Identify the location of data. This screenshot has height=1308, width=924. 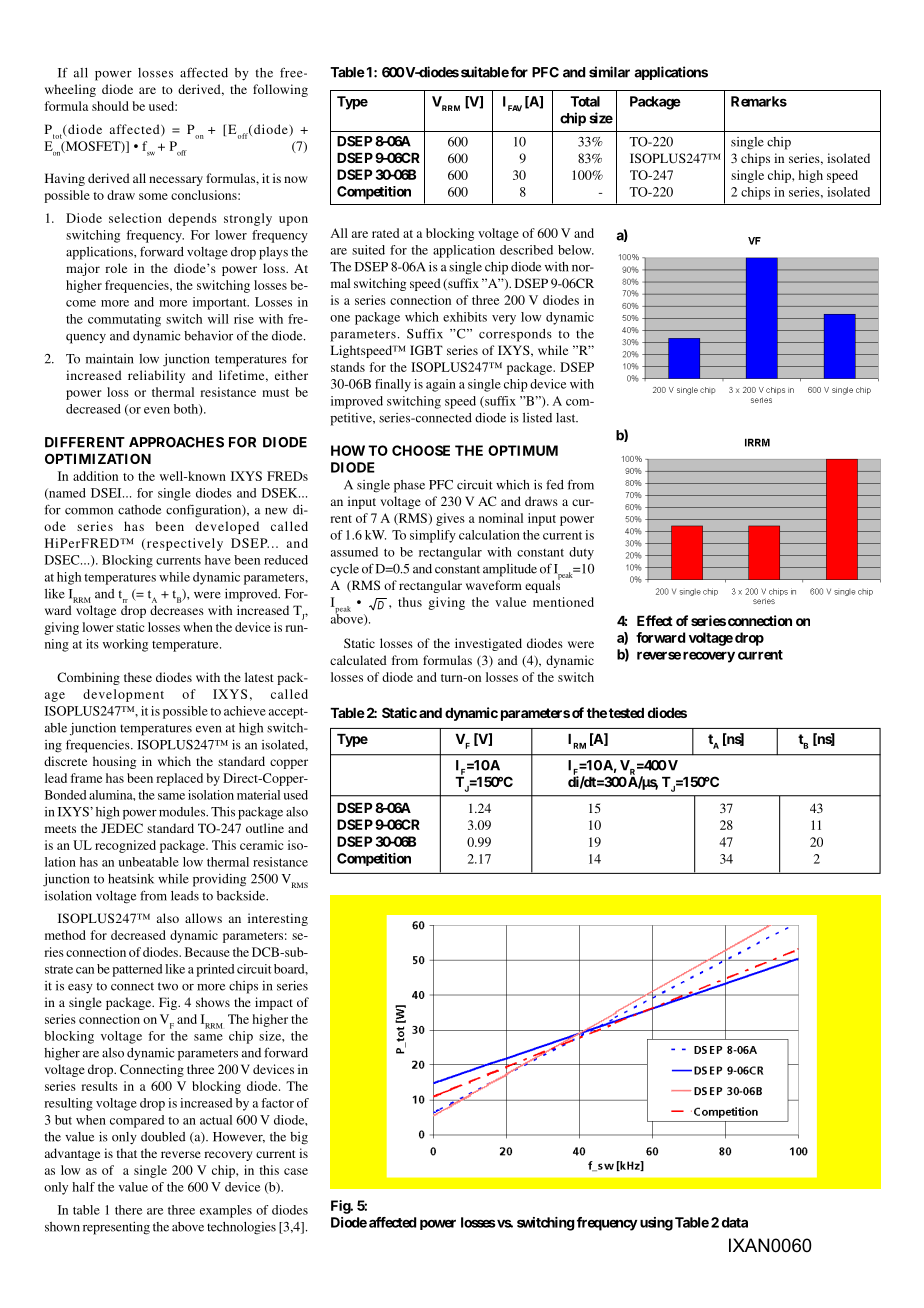
(735, 1222).
